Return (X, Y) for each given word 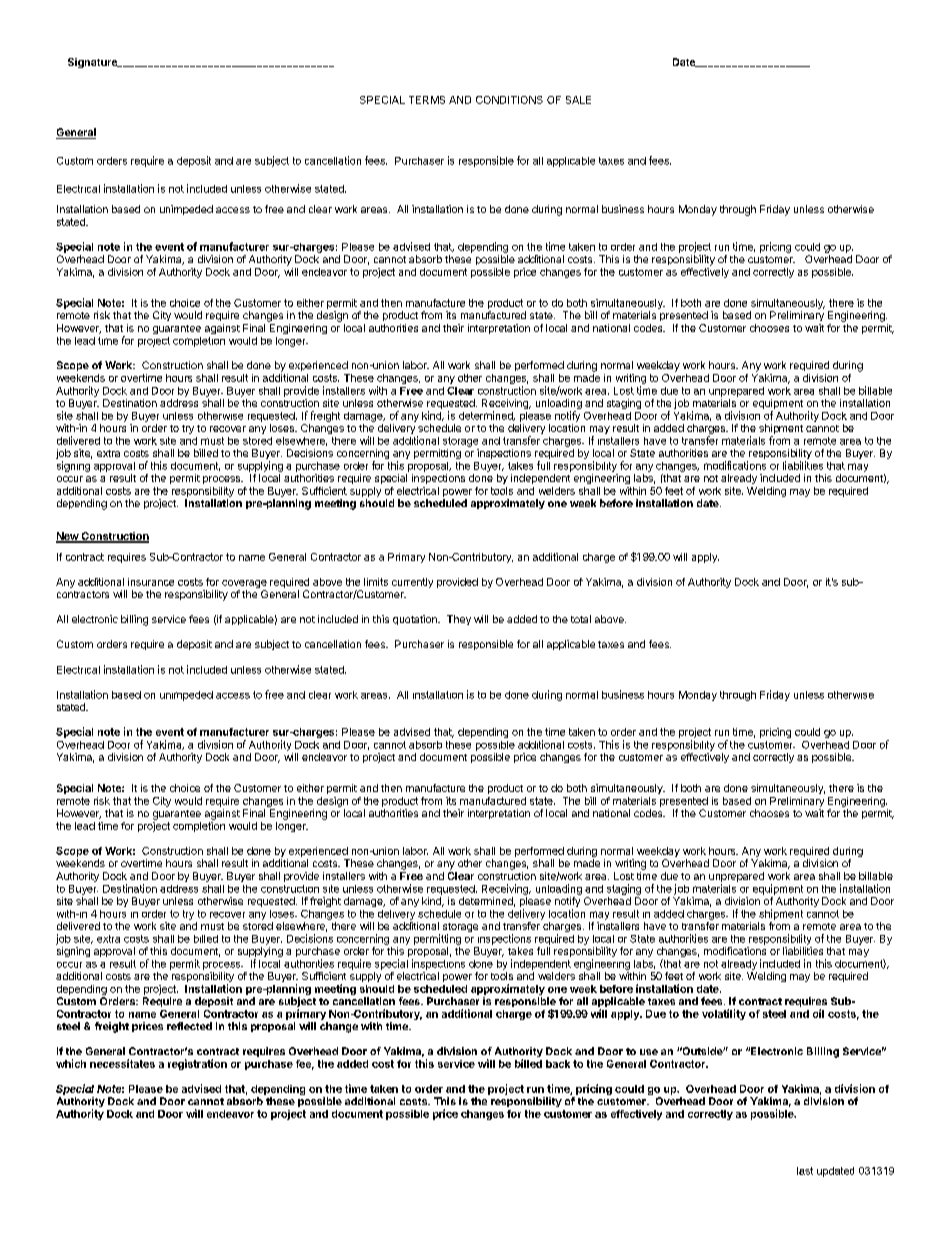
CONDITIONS (509, 100)
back (558, 1064)
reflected (189, 1026)
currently (412, 583)
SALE (578, 100)
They (459, 620)
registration (197, 1064)
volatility (724, 1014)
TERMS (427, 100)
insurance (151, 582)
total (581, 619)
